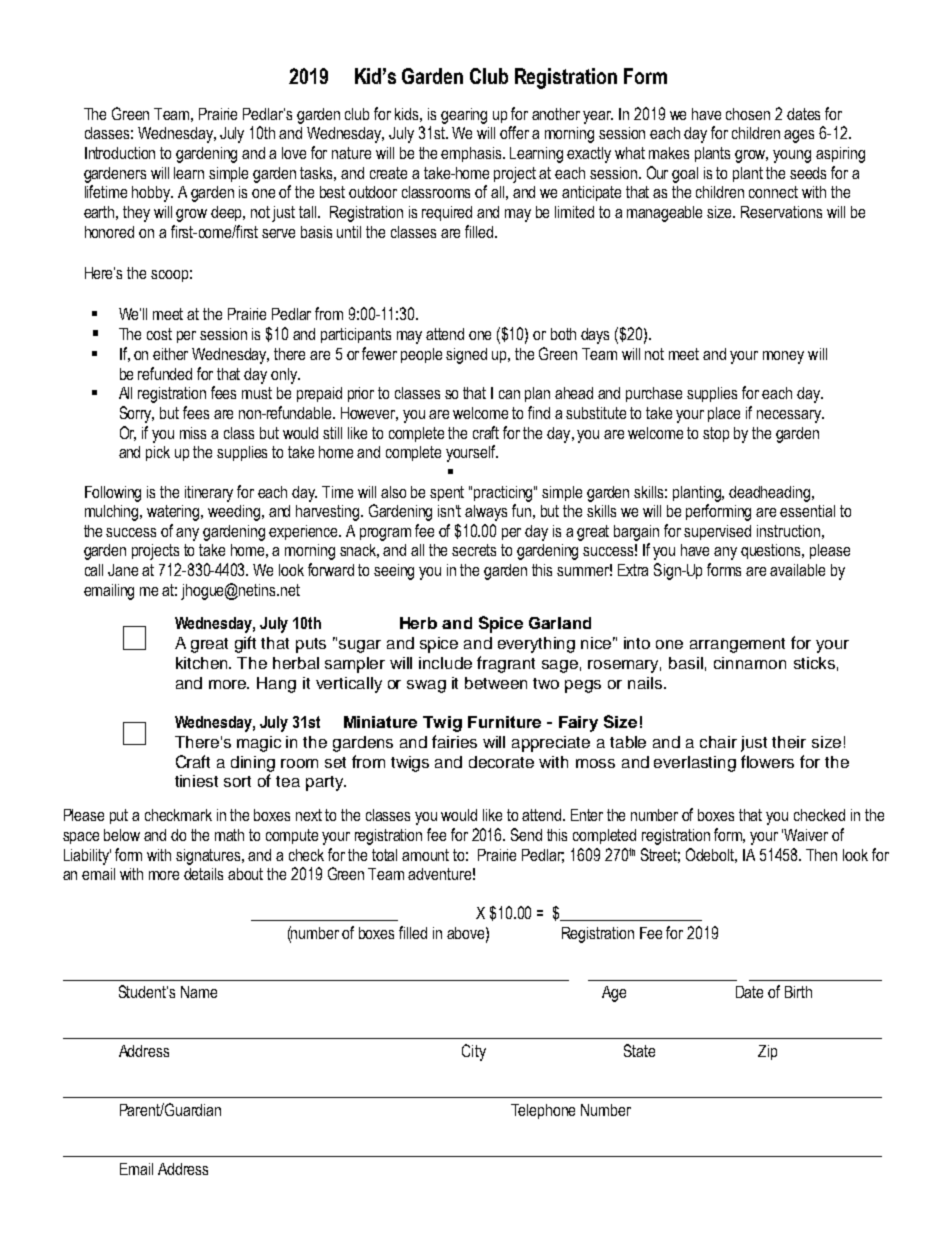 This document has width=952, height=1233. What do you see at coordinates (737, 645) in the document?
I see `arrangement` at bounding box center [737, 645].
